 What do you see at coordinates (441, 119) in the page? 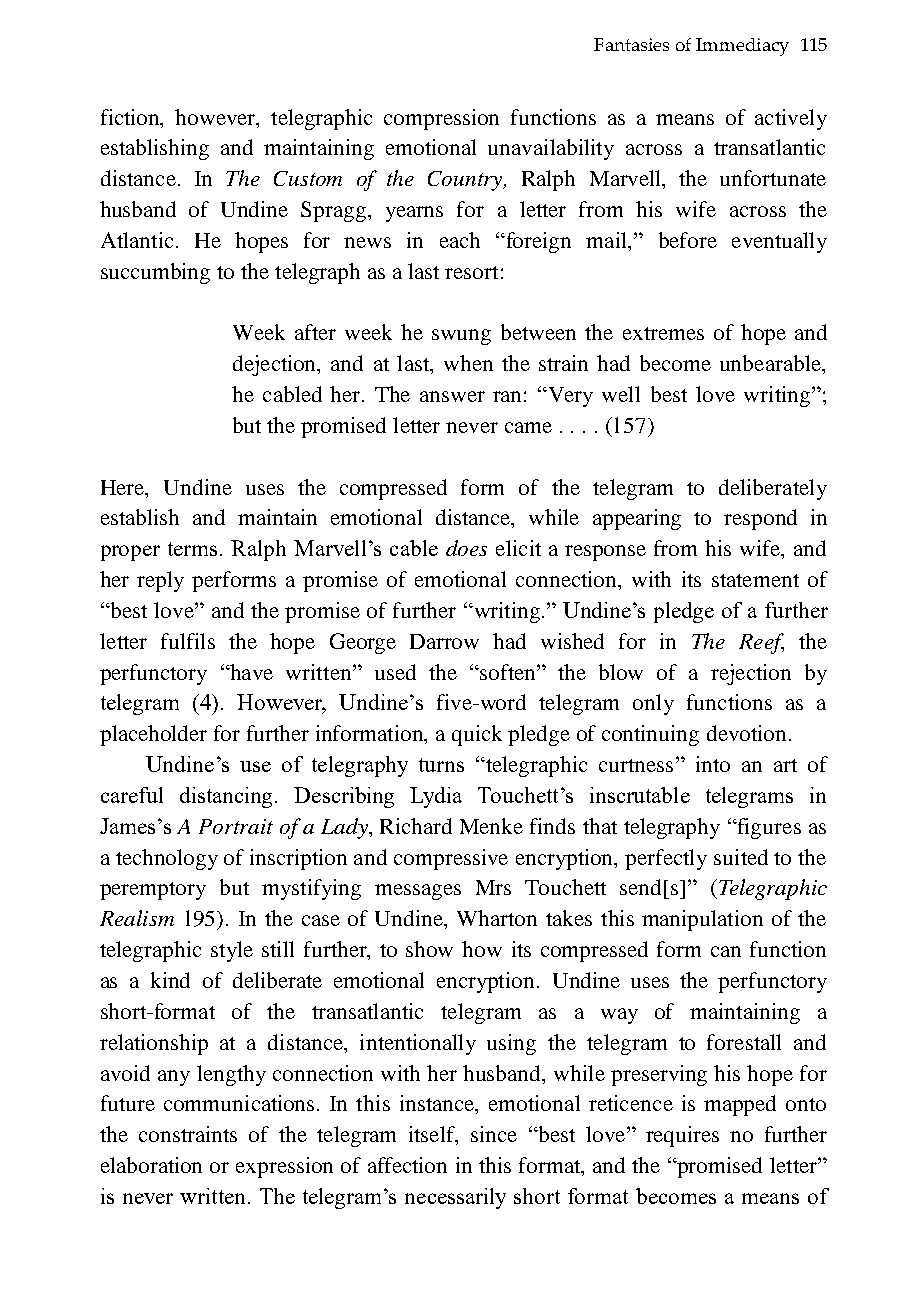
I see `compression` at bounding box center [441, 119].
